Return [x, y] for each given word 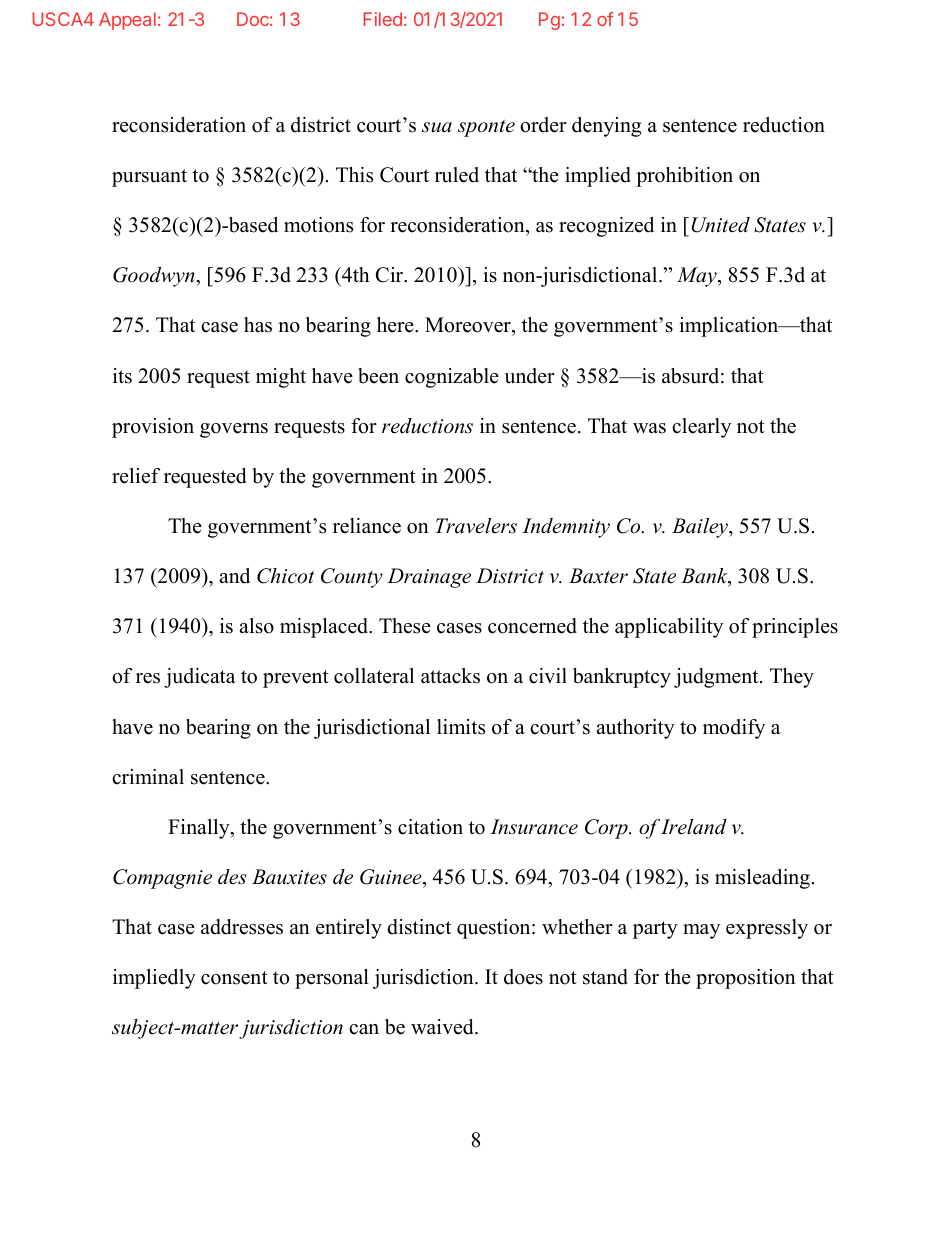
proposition [746, 979]
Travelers [476, 526]
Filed [382, 19]
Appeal [127, 21]
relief [136, 476]
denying [606, 127]
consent [234, 978]
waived [443, 1027]
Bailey [701, 528]
